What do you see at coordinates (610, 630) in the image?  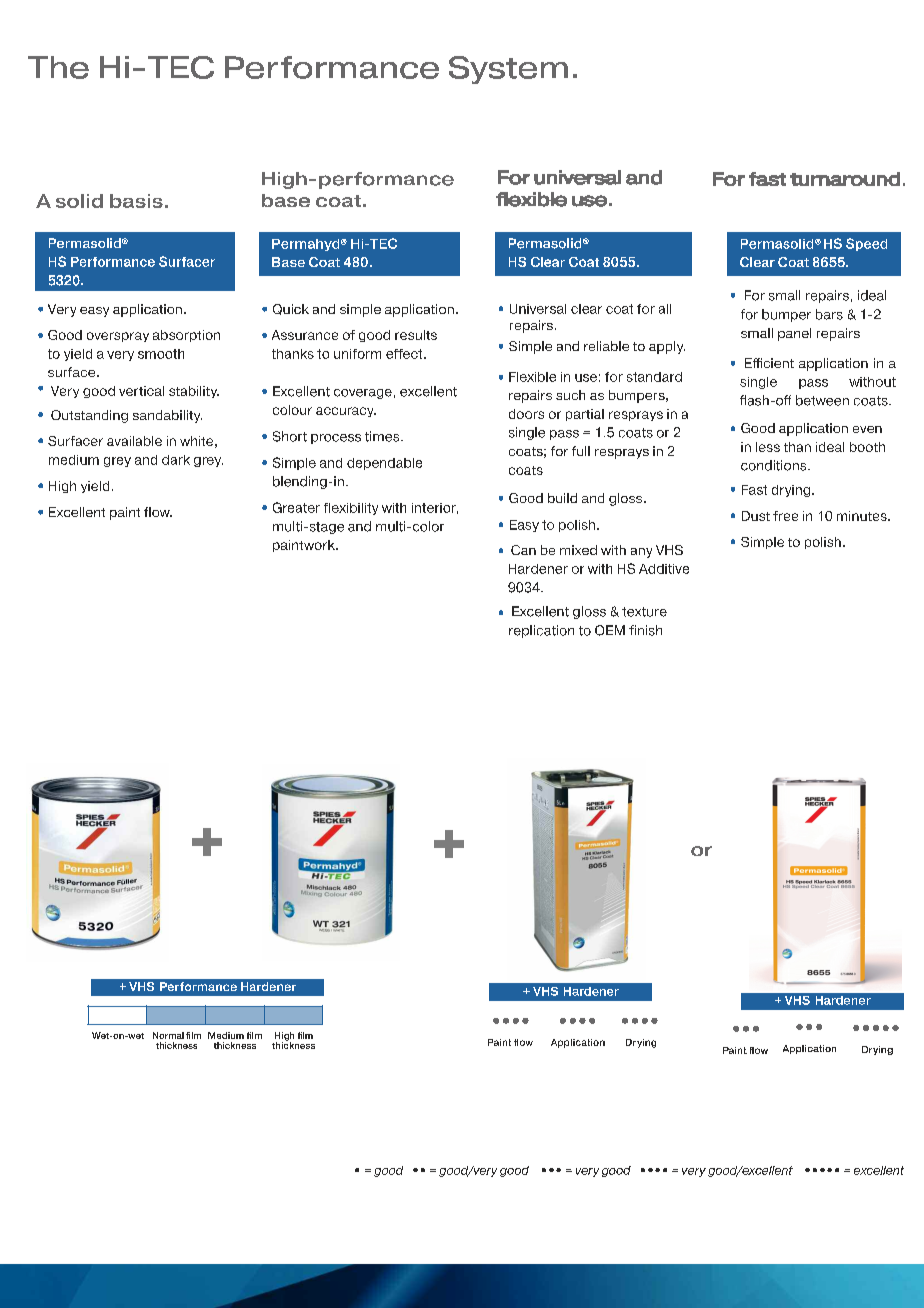 I see `OEM` at bounding box center [610, 630].
